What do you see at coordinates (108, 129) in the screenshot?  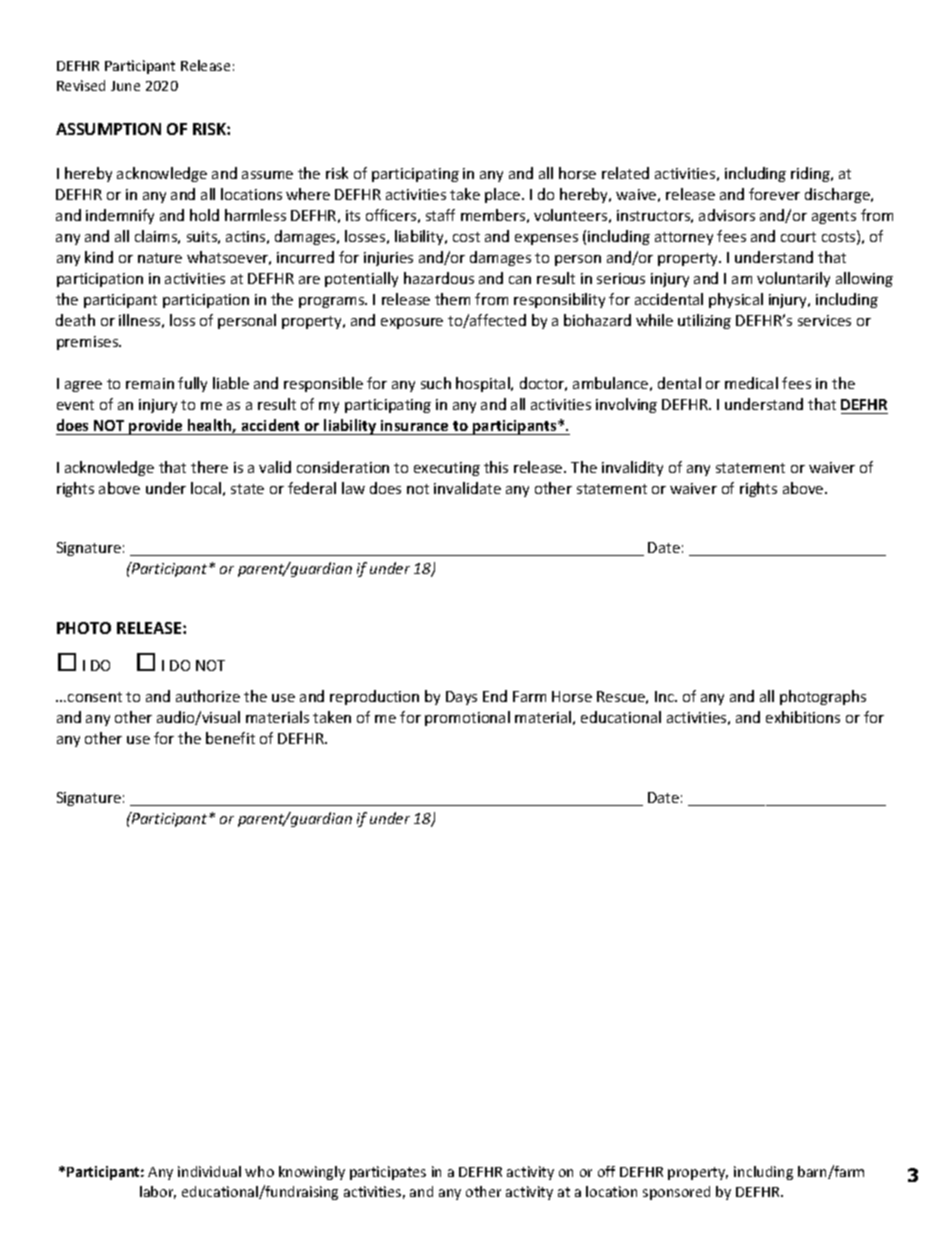 I see `ASSUMPTION` at bounding box center [108, 129].
